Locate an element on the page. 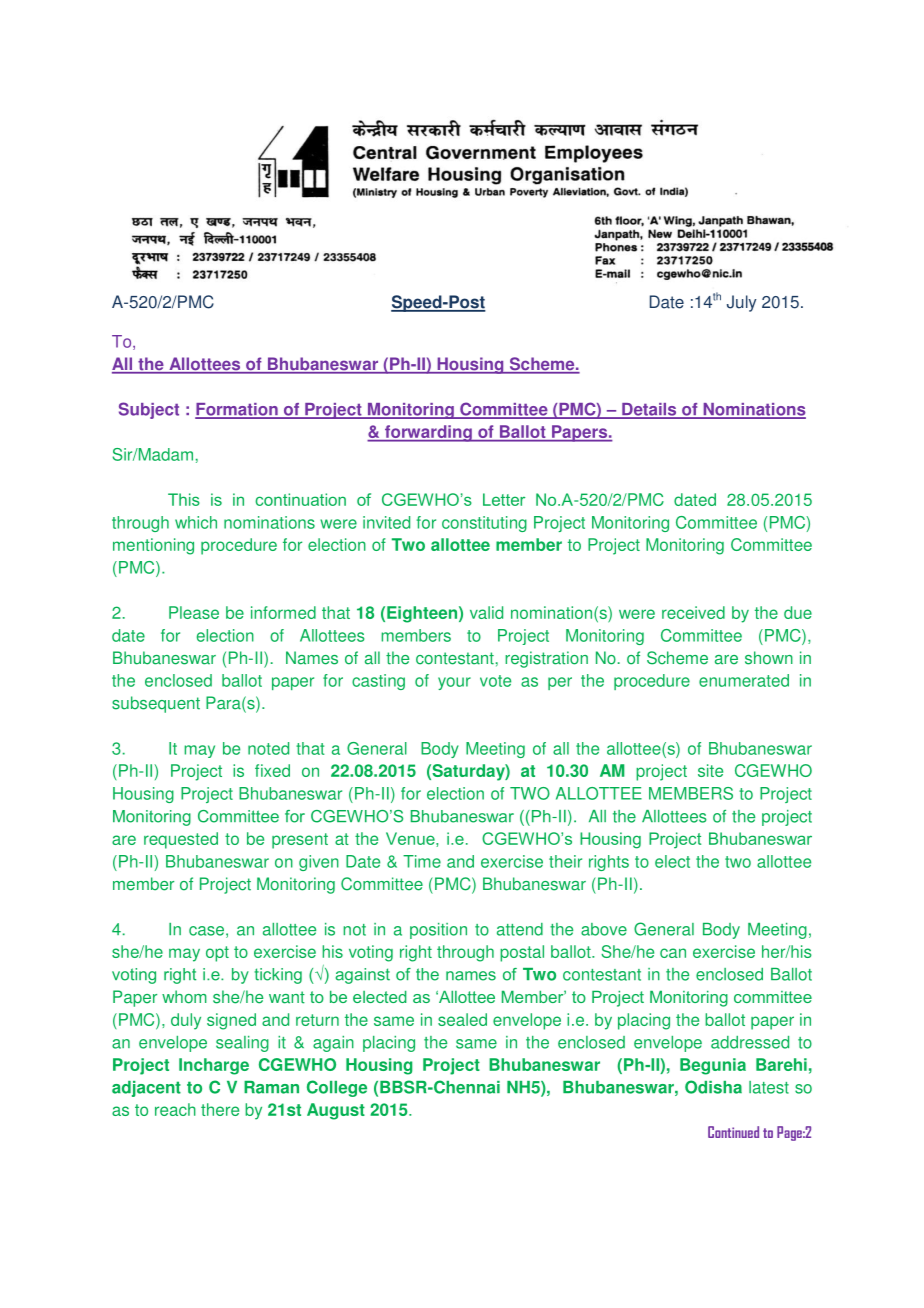 This image has height=1308, width=924. position is located at coordinates (438, 931).
